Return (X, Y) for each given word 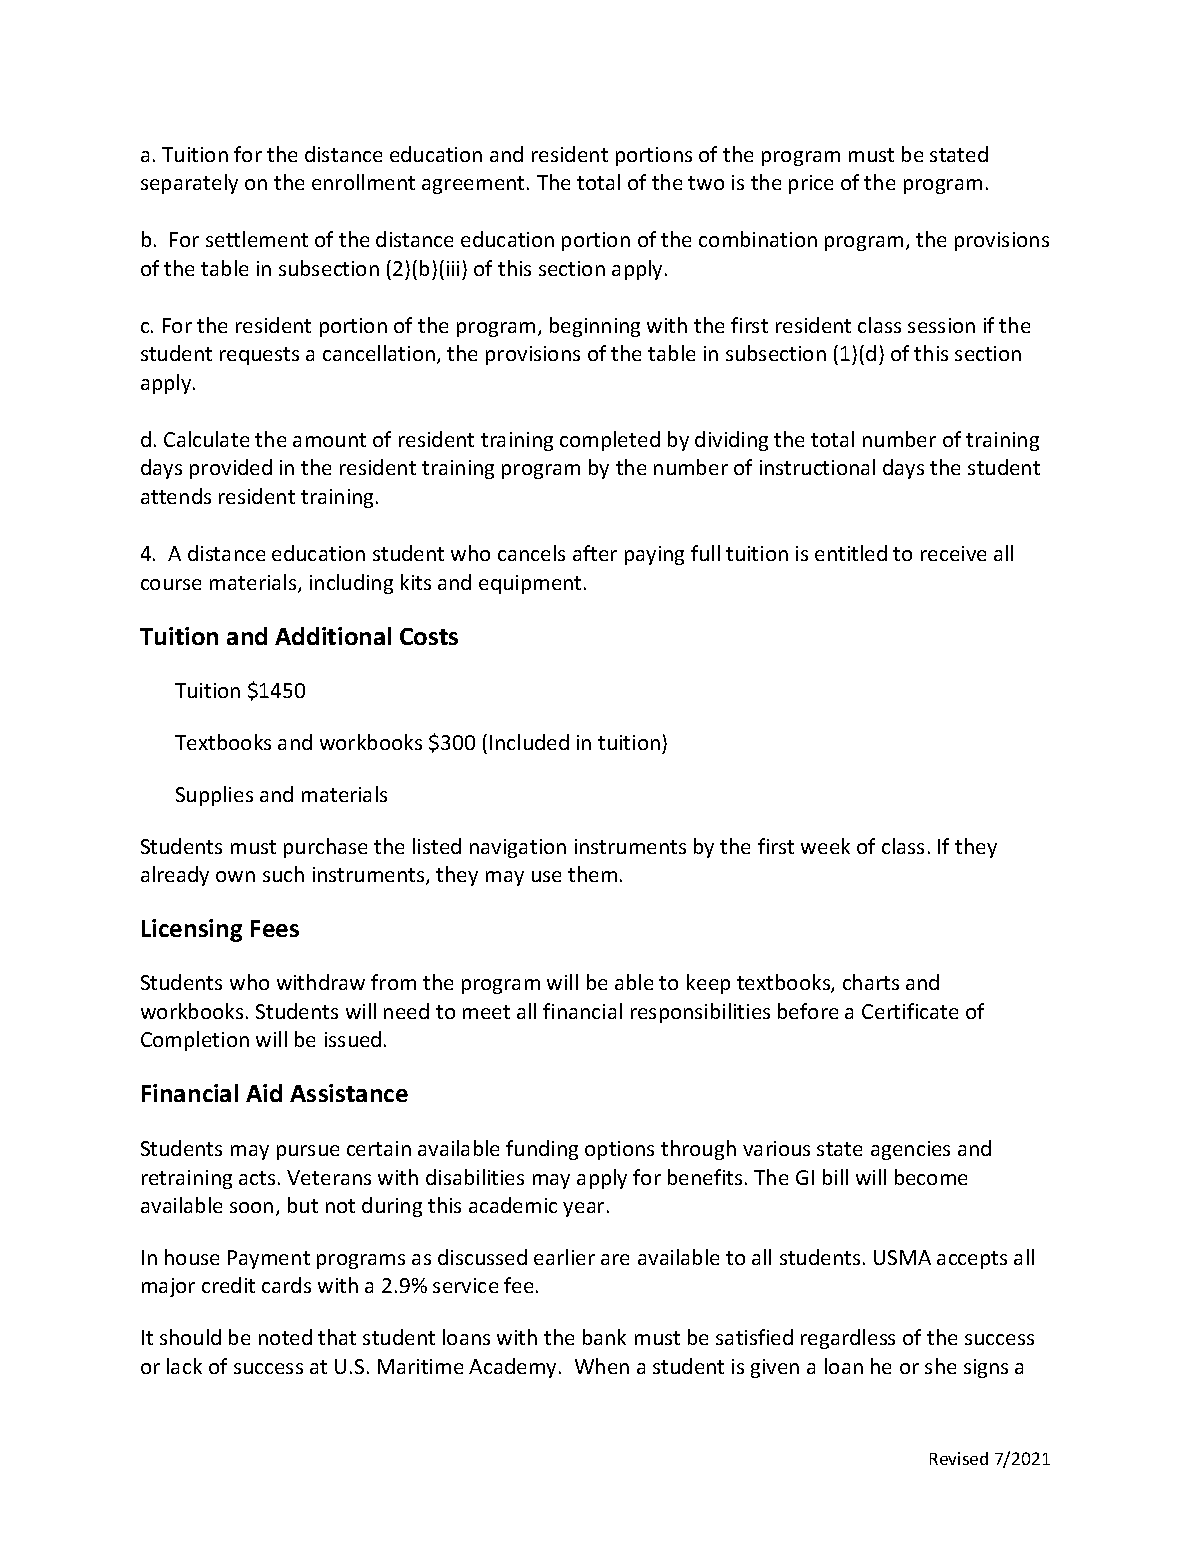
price (811, 184)
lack (184, 1366)
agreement (475, 185)
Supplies (214, 796)
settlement (257, 239)
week (825, 846)
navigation (518, 848)
